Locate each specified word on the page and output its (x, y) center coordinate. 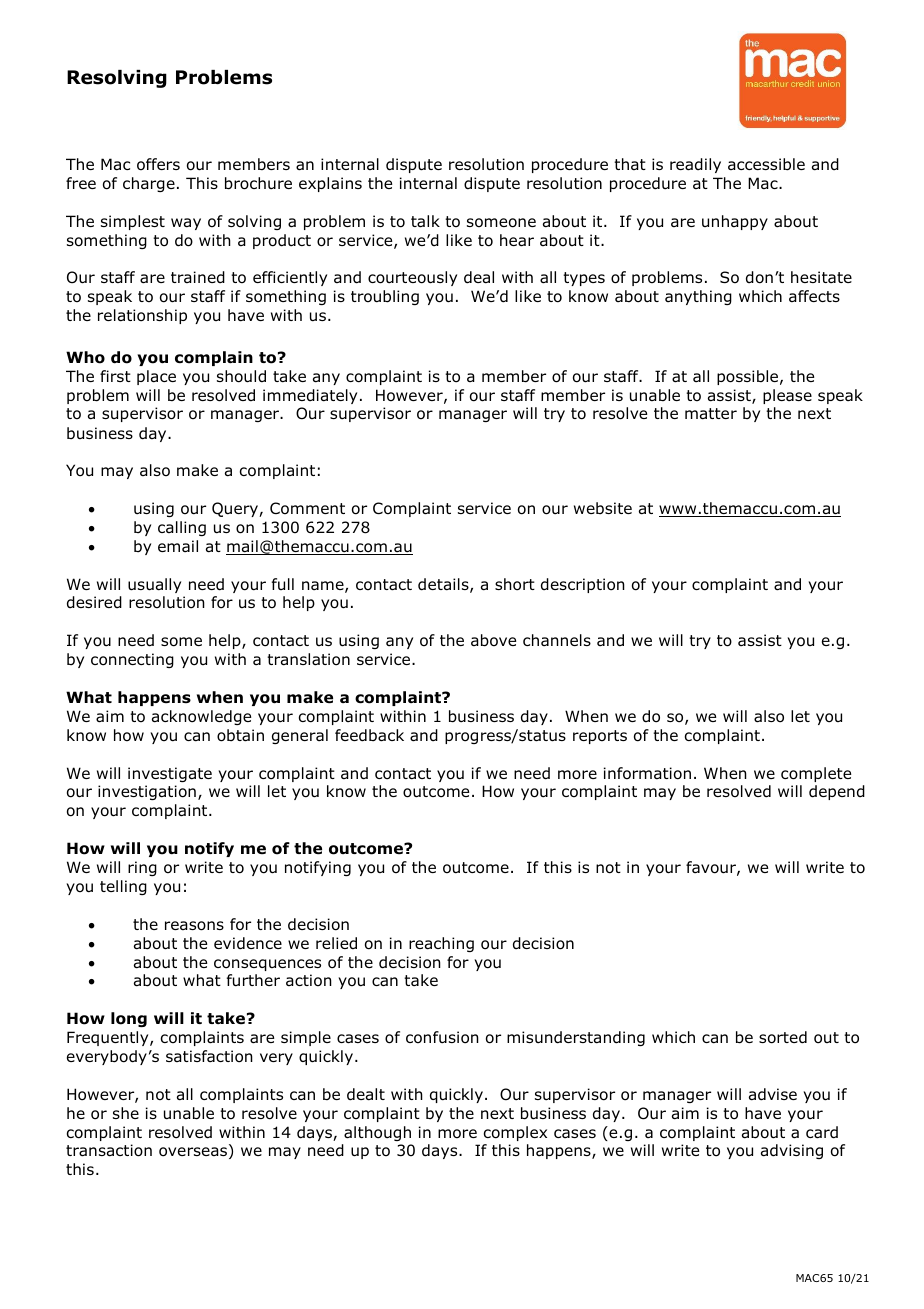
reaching (441, 944)
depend (837, 792)
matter (711, 414)
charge (149, 184)
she (126, 1113)
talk (425, 221)
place (156, 377)
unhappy (735, 222)
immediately (310, 396)
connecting (132, 660)
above (493, 640)
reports (600, 737)
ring (142, 868)
